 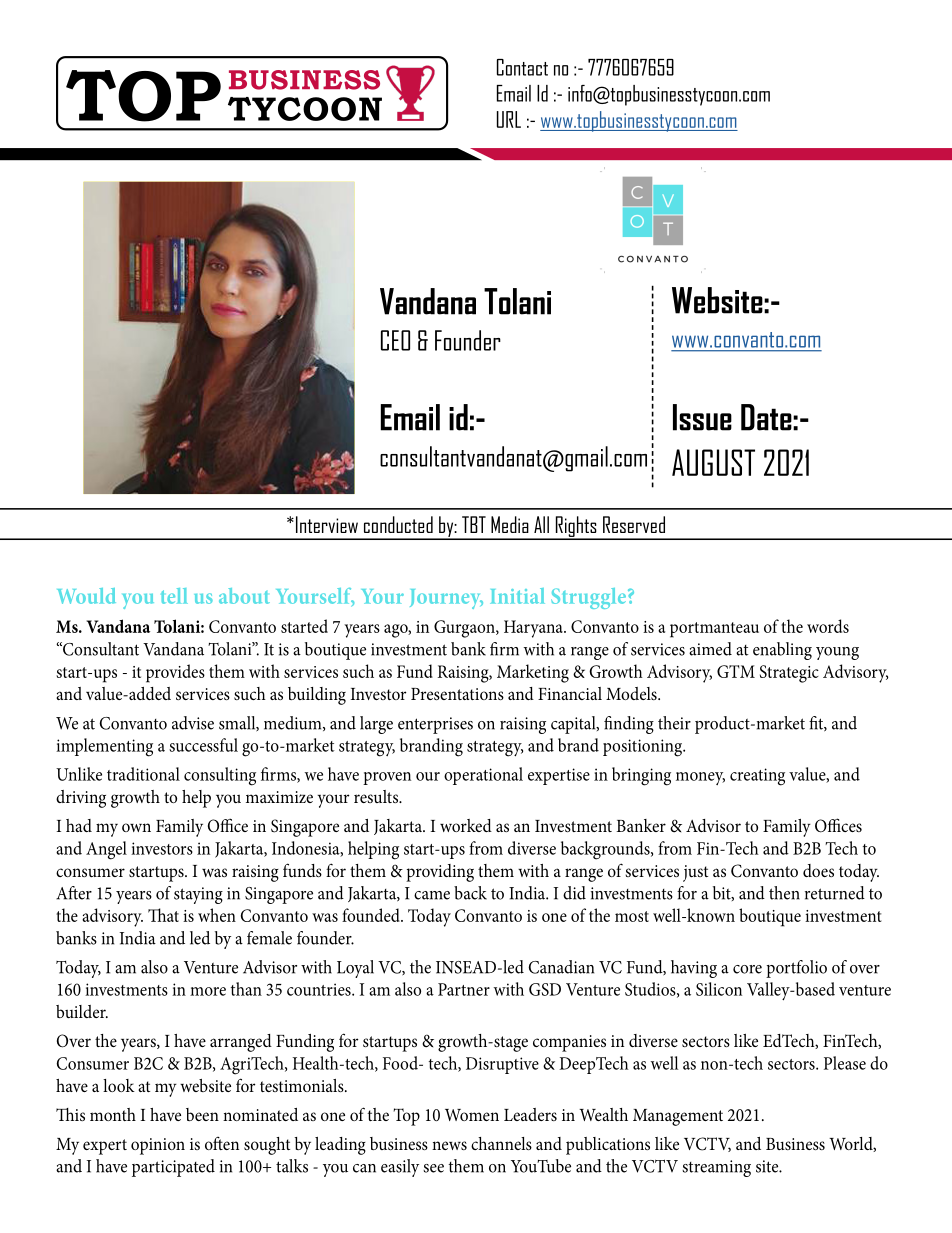 I want to click on Issue, so click(x=702, y=417).
